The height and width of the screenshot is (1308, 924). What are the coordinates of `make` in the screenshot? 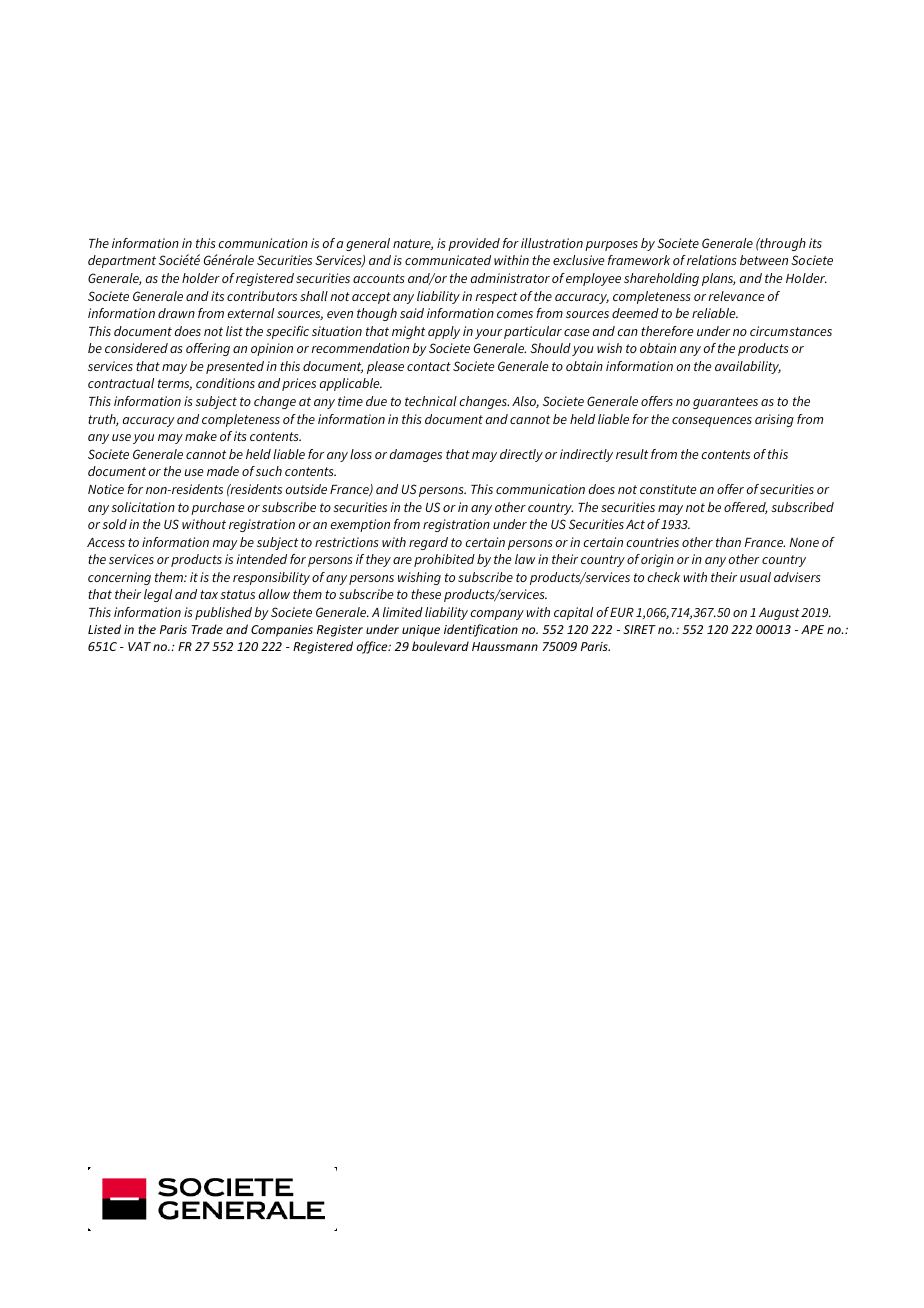 It's located at (201, 436).
